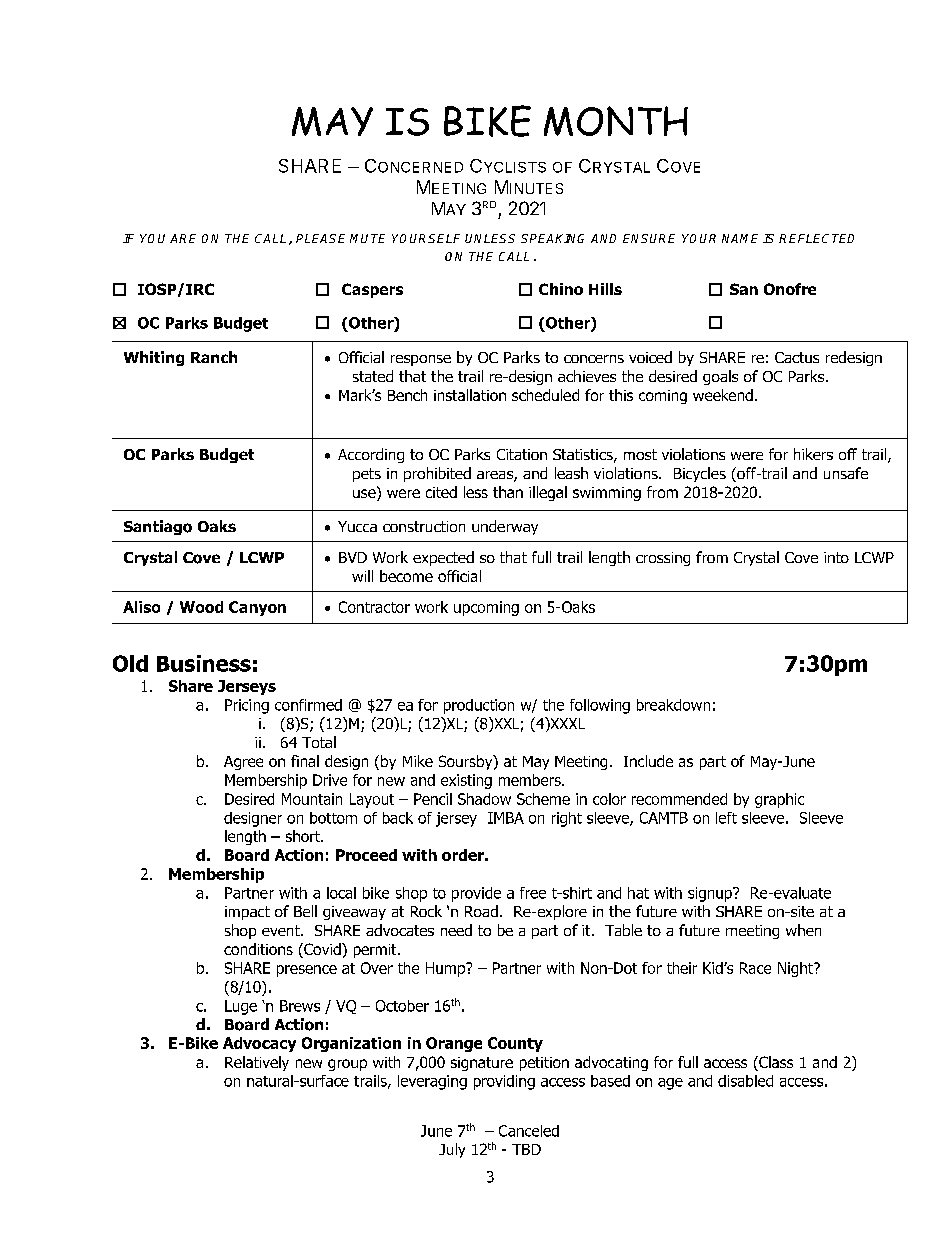  Describe the element at coordinates (673, 705) in the screenshot. I see `breakdown` at that location.
